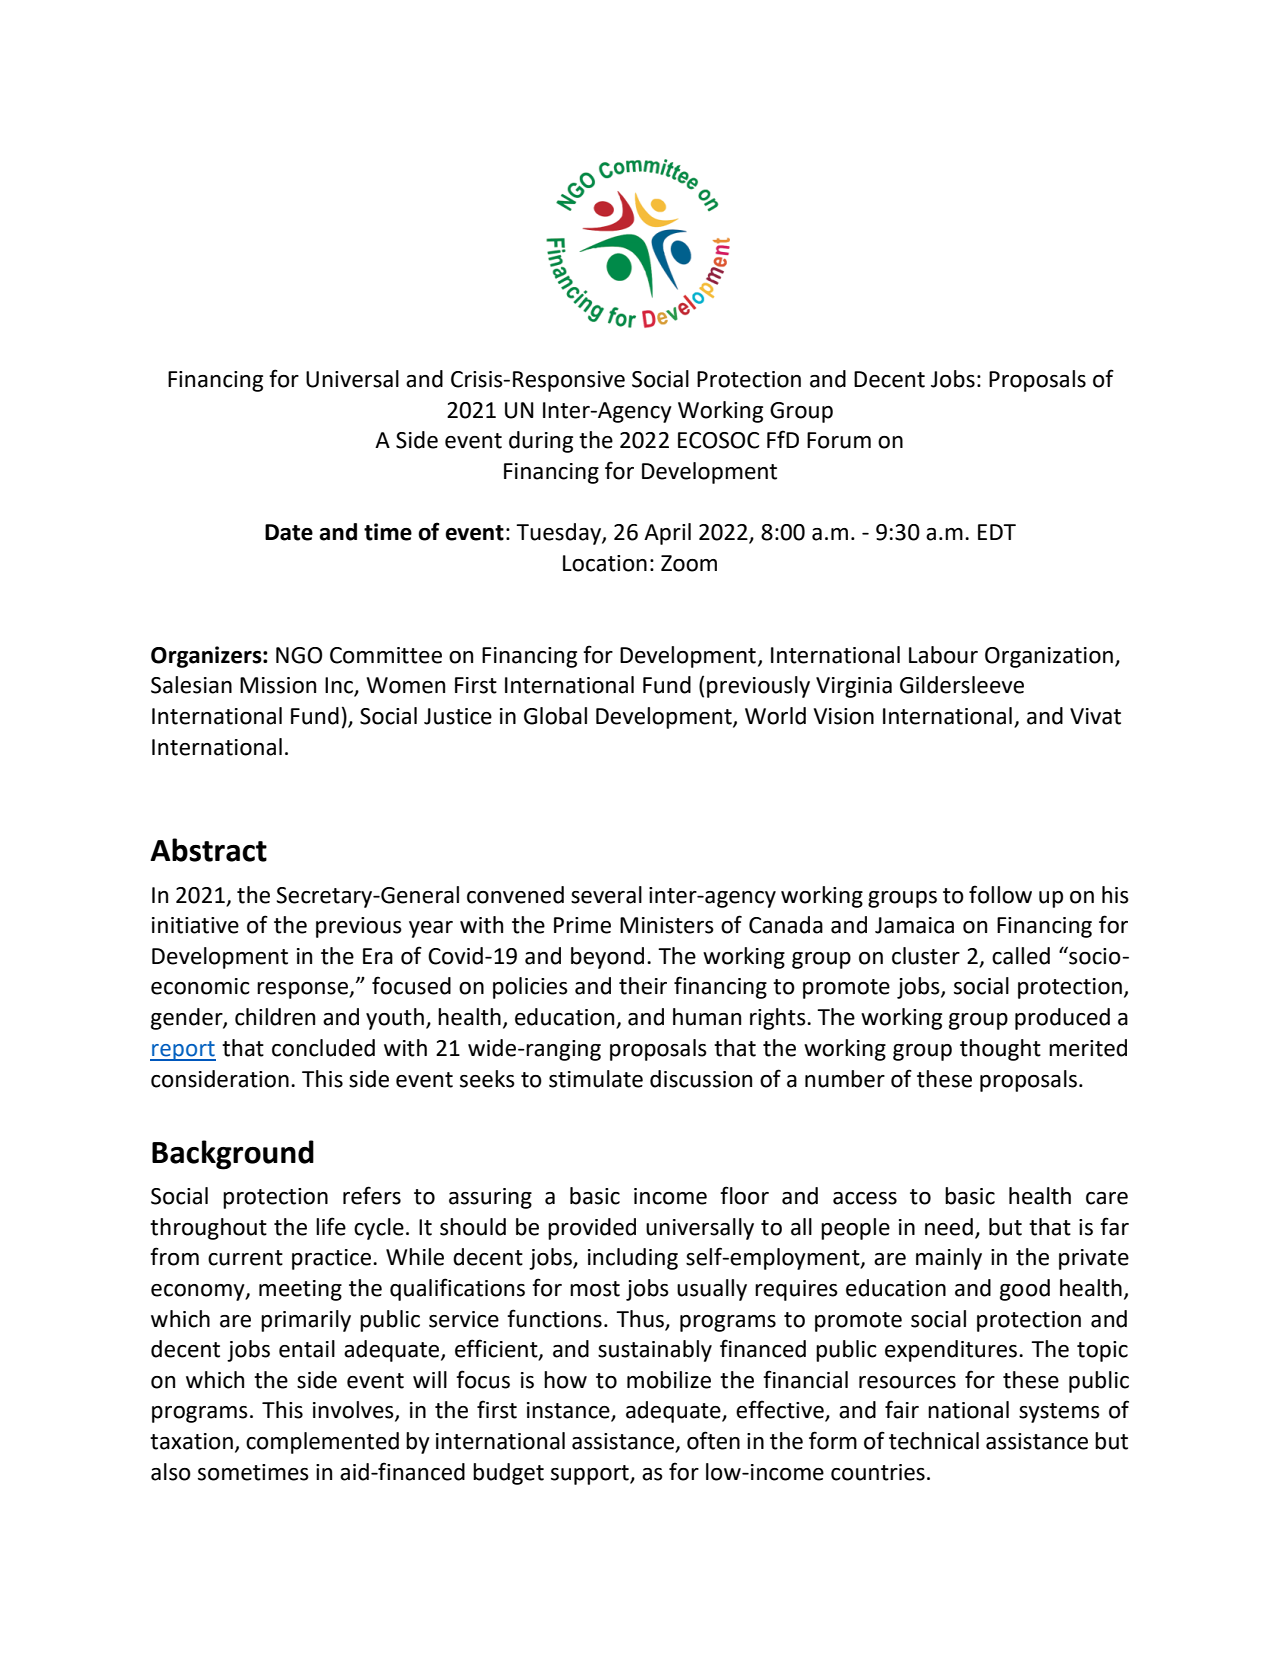  What do you see at coordinates (289, 532) in the screenshot?
I see `Date` at bounding box center [289, 532].
